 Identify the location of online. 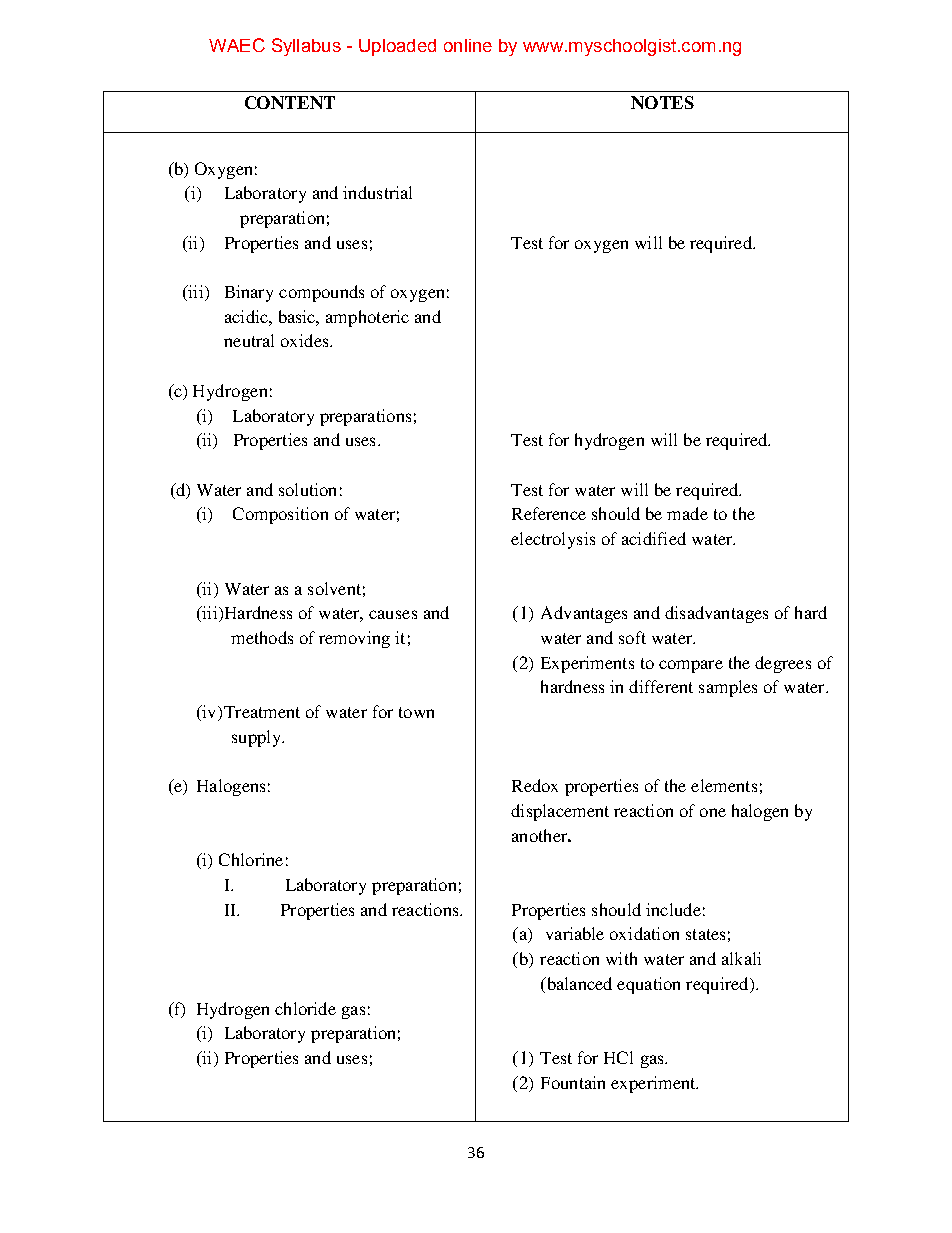
(468, 45).
